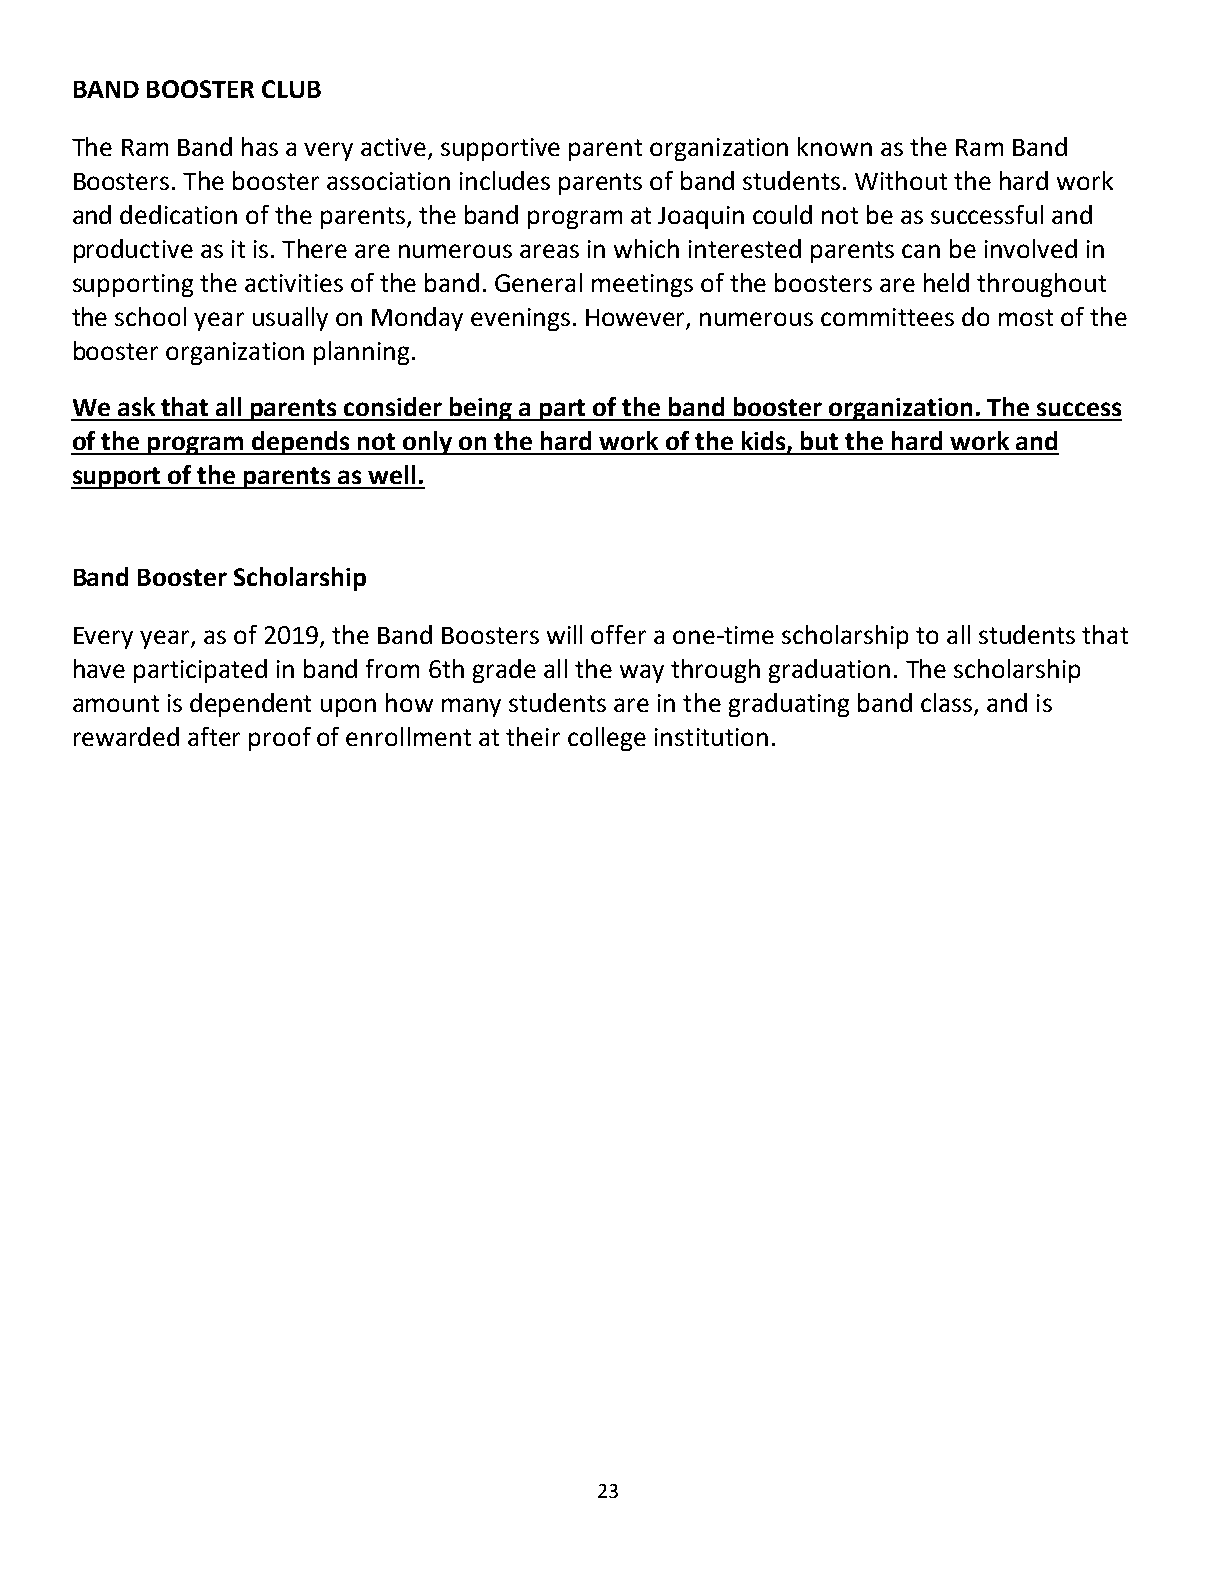 This image has width=1216, height=1574. Describe the element at coordinates (921, 251) in the image. I see `can` at that location.
